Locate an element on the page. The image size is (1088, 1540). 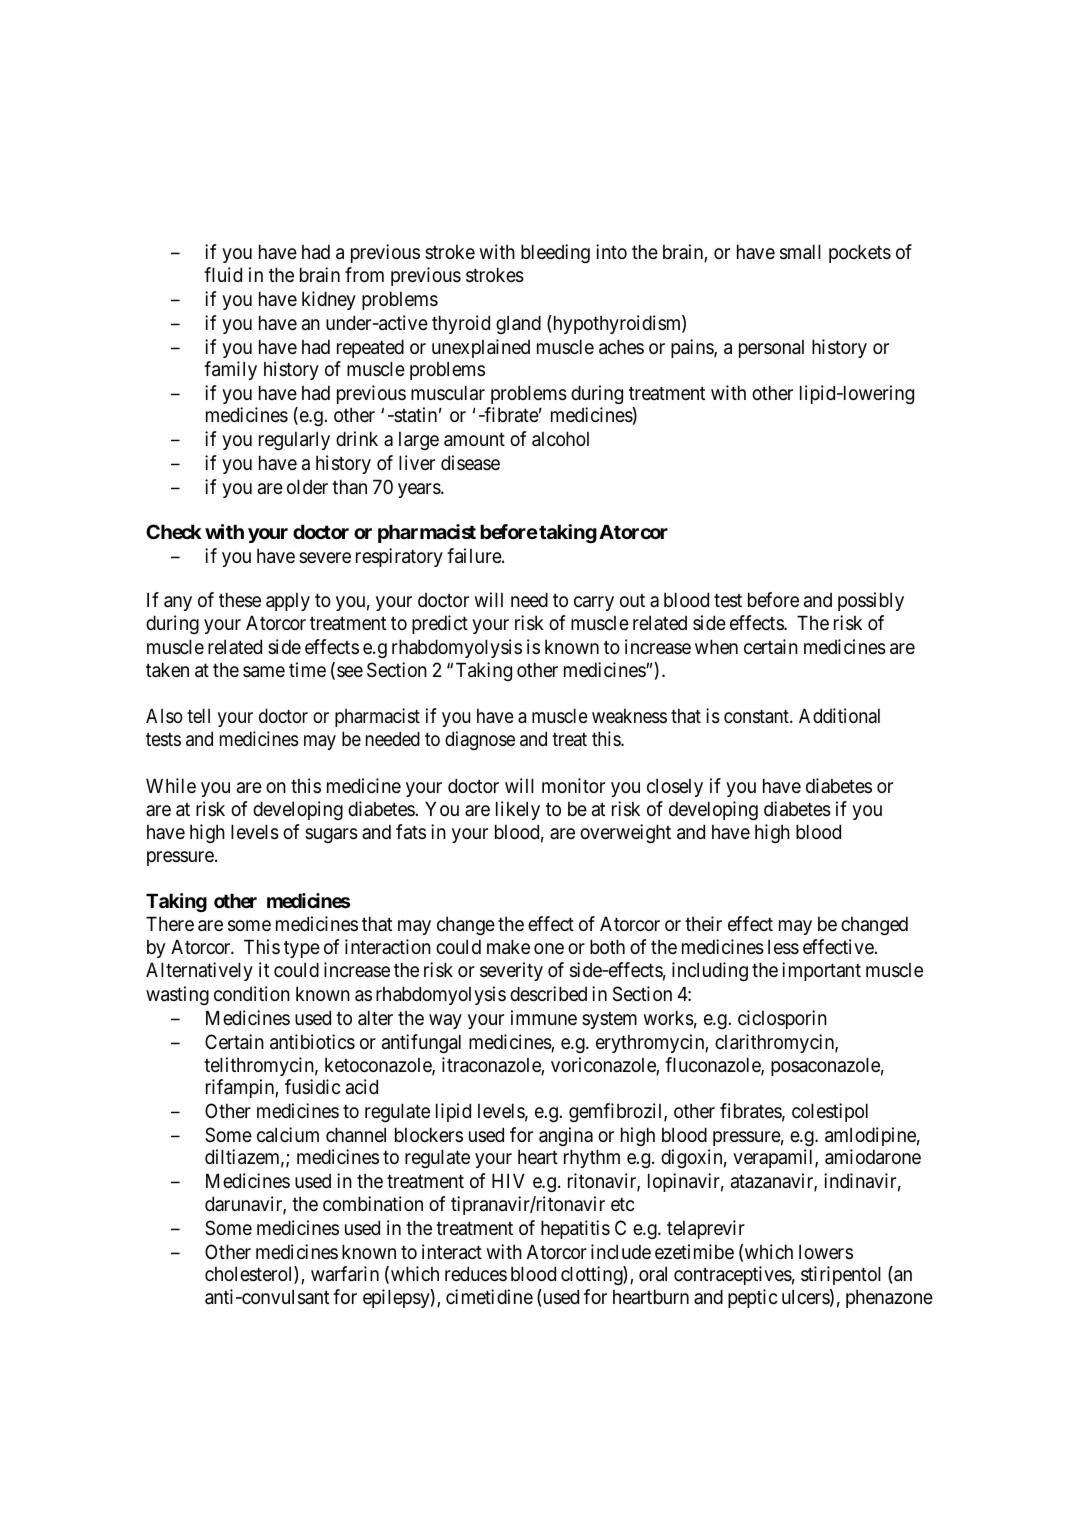
constant is located at coordinates (757, 717).
